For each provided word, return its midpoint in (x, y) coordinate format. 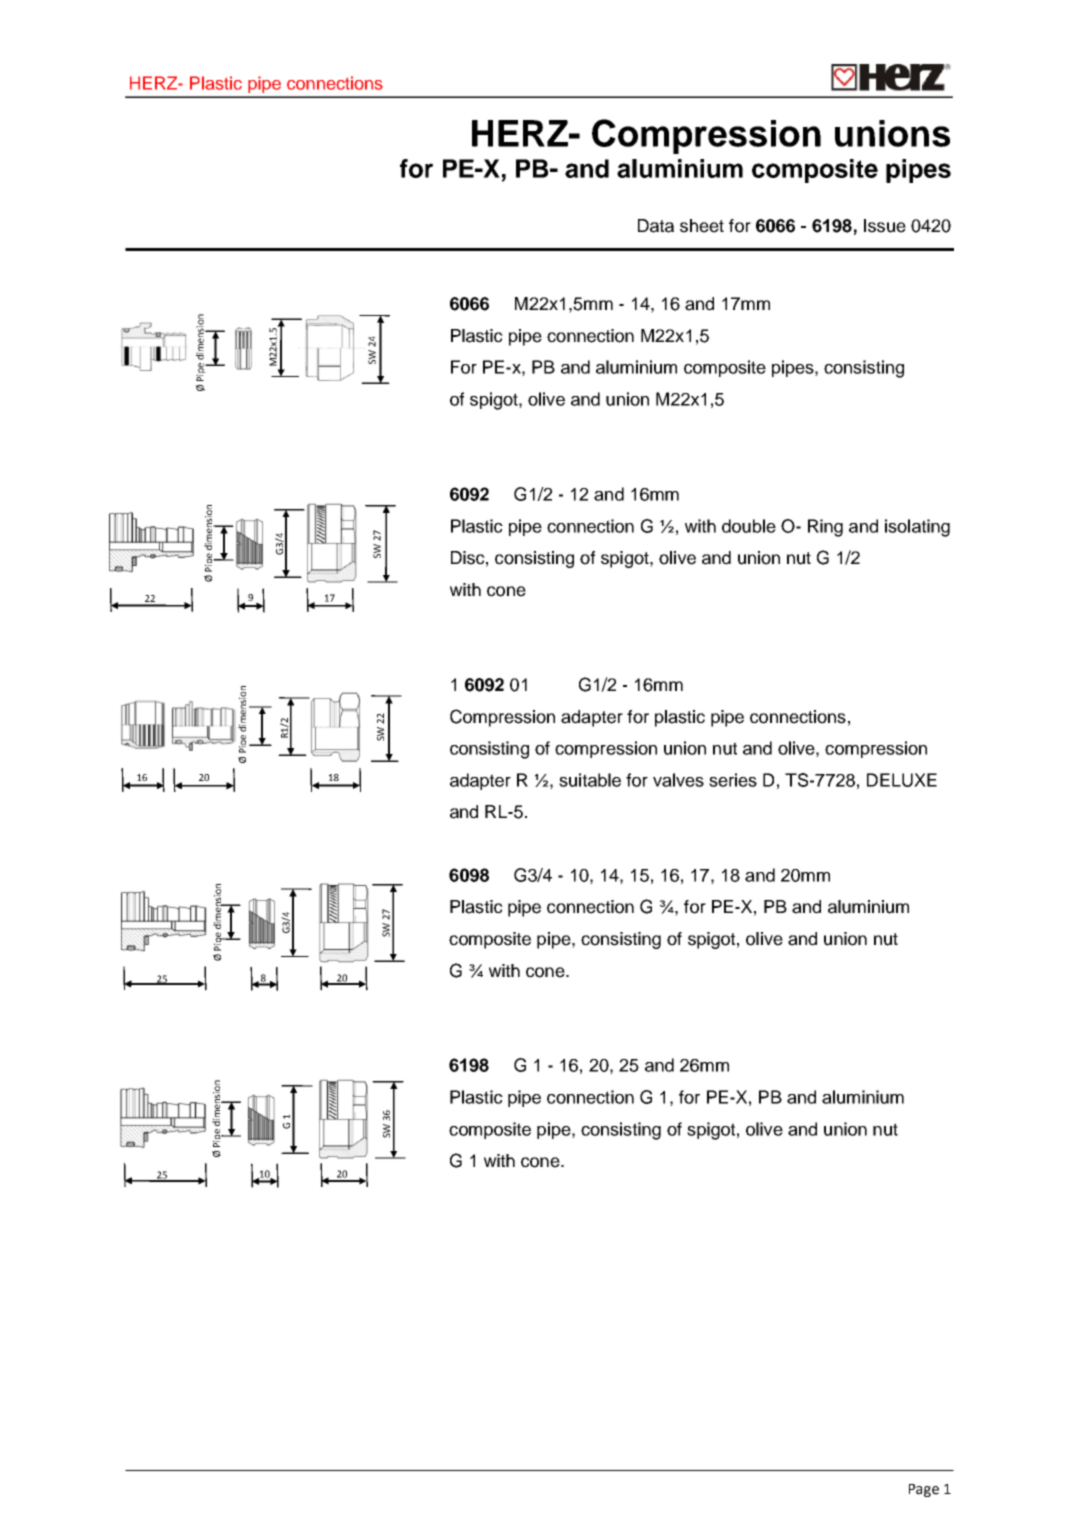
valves (678, 780)
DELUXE (902, 780)
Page (924, 1490)
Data (656, 226)
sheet (702, 226)
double (749, 526)
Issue (885, 226)
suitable (590, 780)
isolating (917, 528)
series (733, 780)
